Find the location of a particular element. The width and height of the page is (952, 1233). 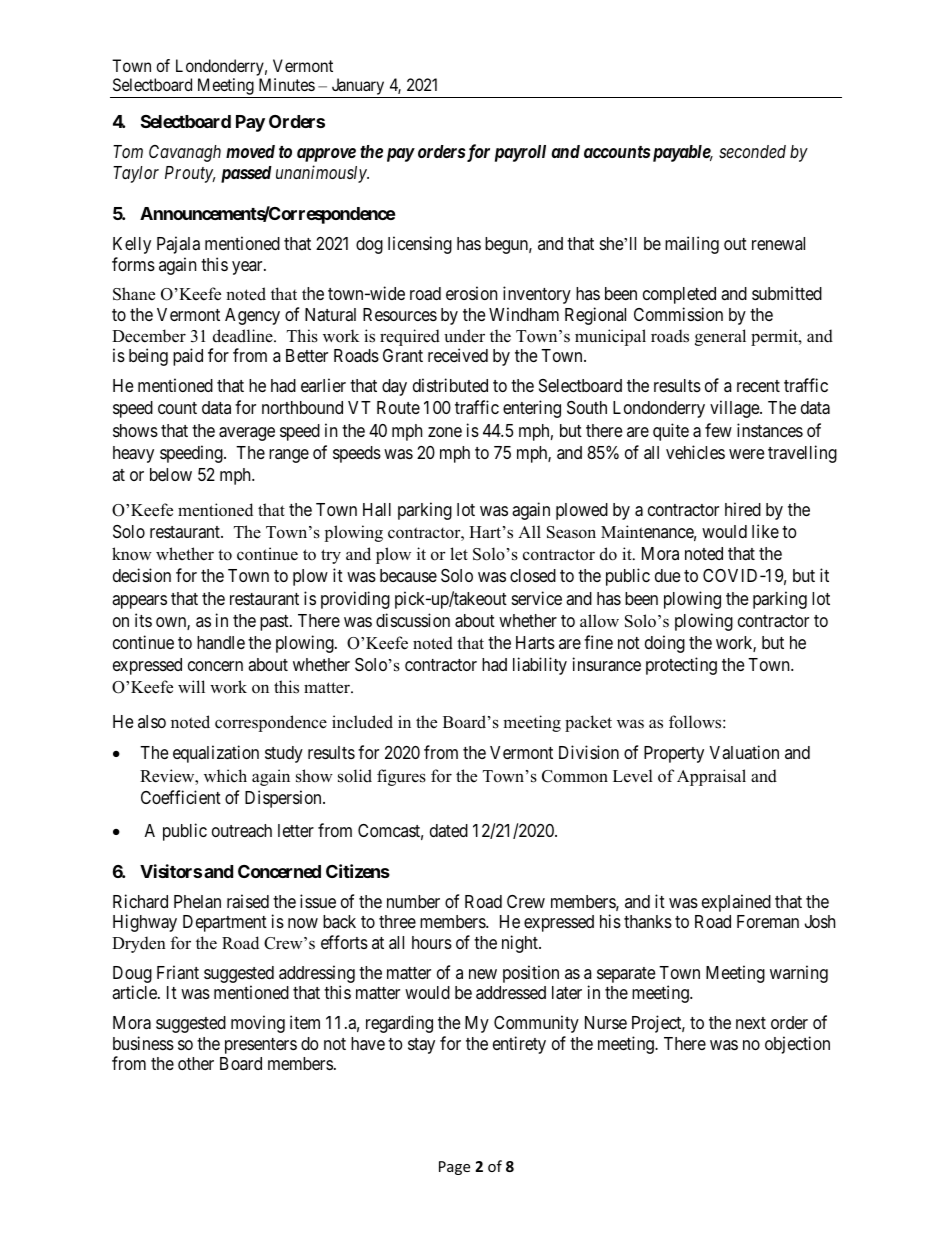

protecting is located at coordinates (681, 666).
